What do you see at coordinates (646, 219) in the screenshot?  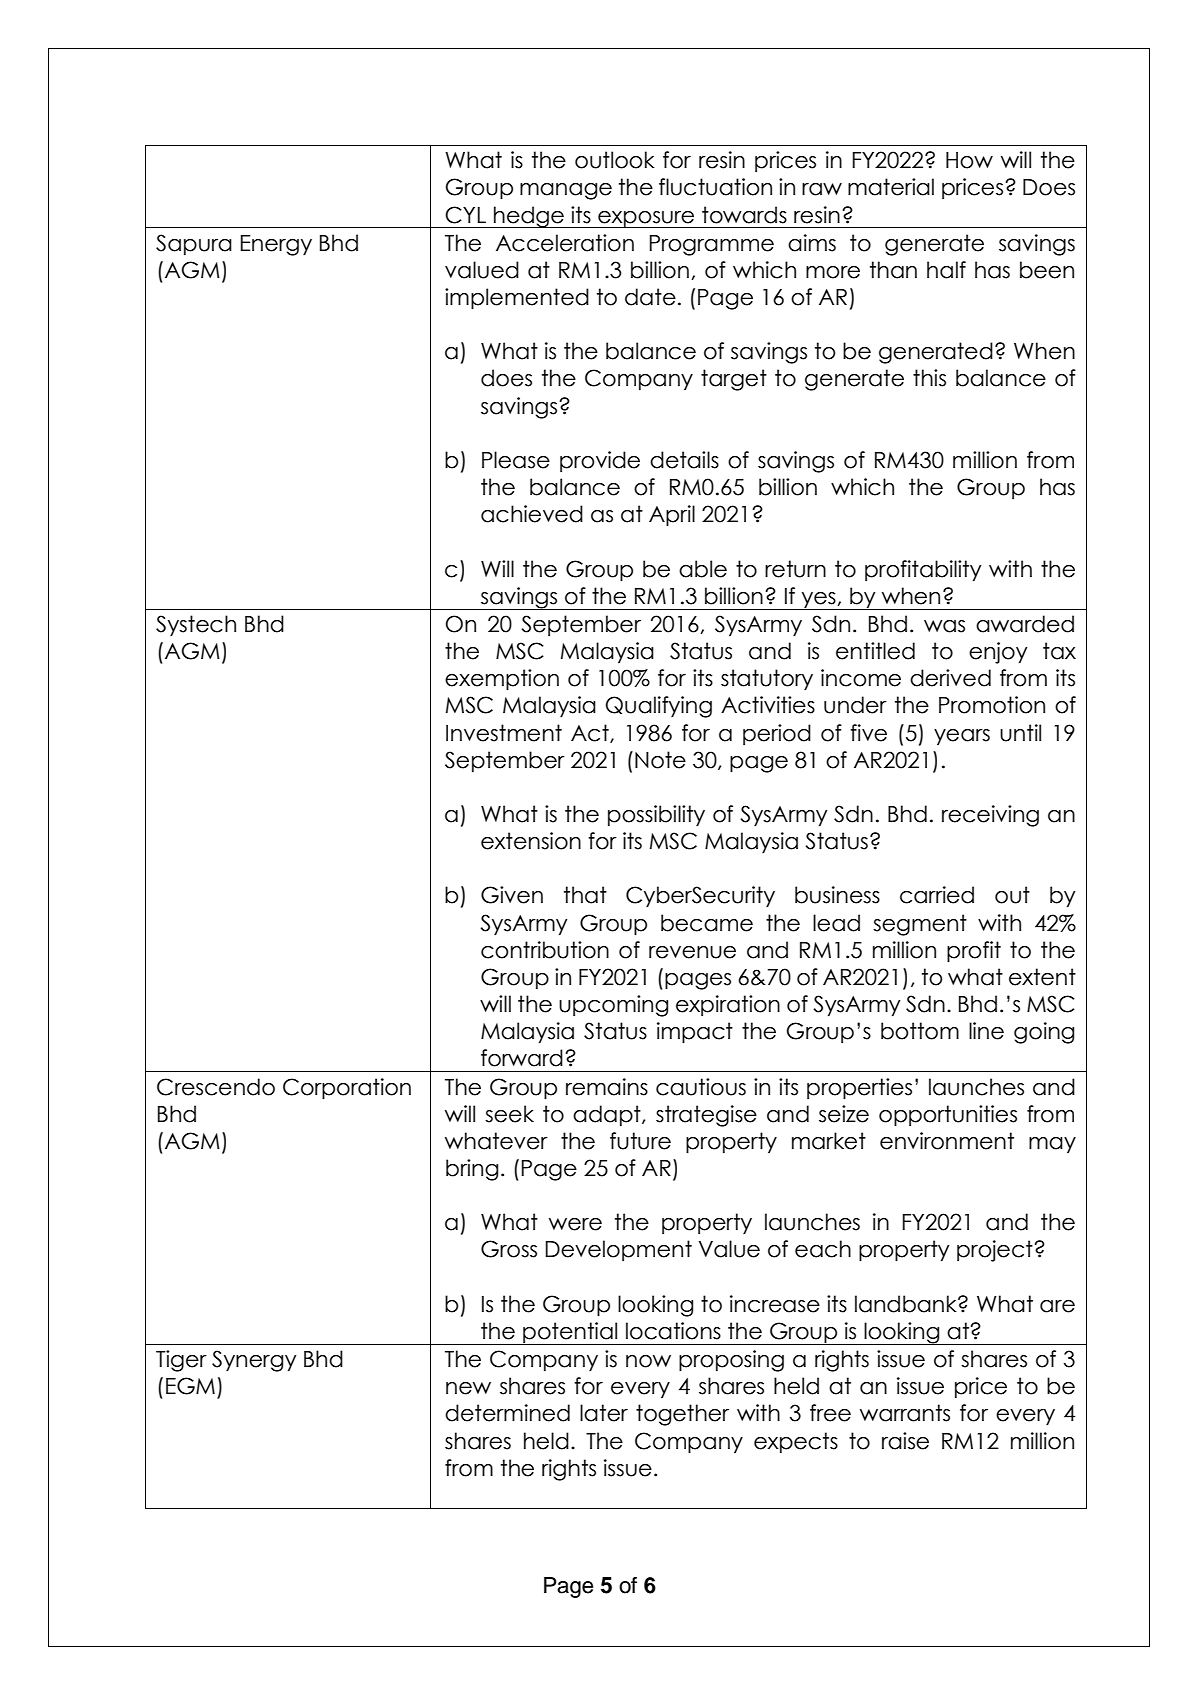 I see `exposure` at bounding box center [646, 219].
